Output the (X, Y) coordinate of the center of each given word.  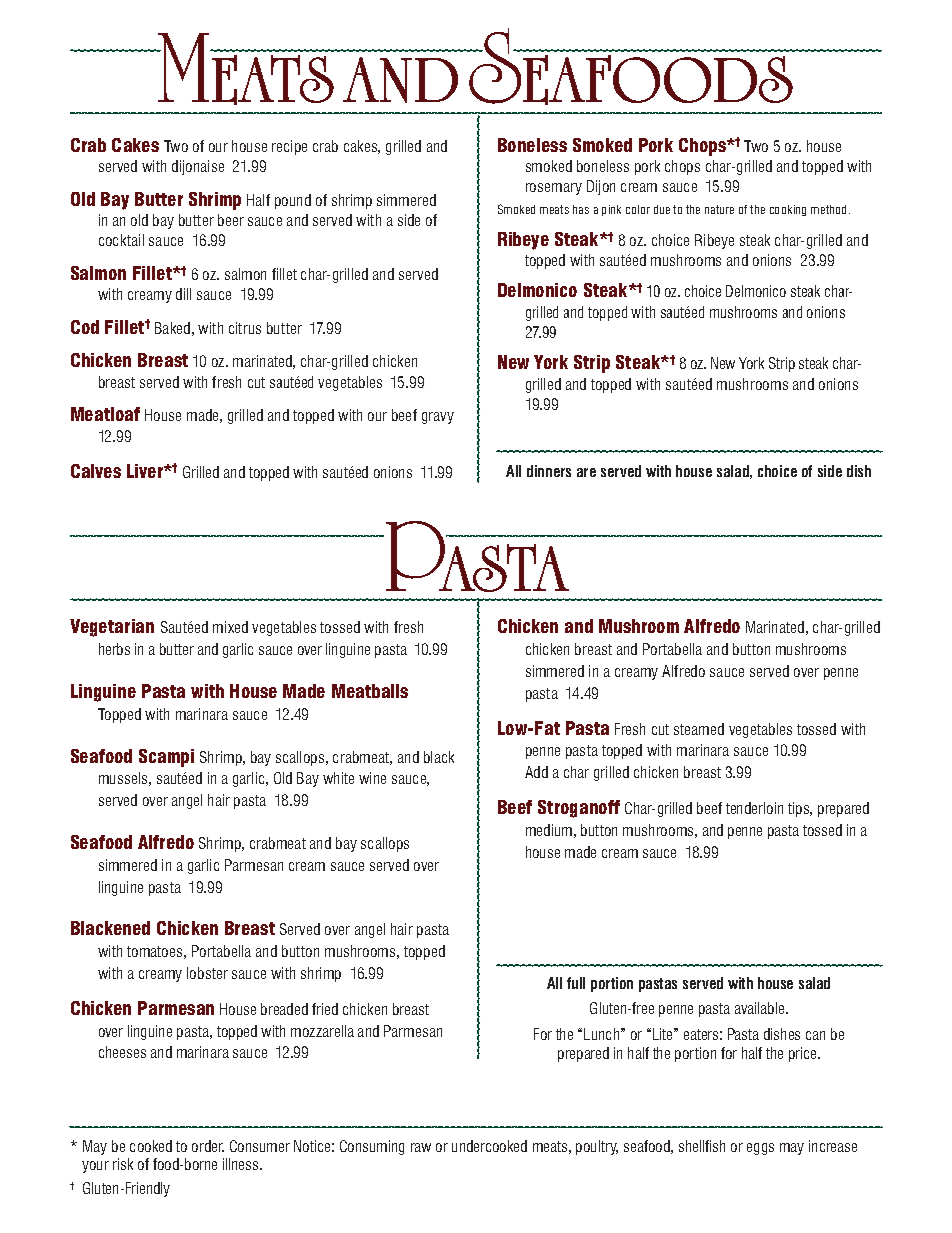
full (576, 983)
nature (719, 209)
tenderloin (754, 808)
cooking (788, 210)
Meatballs (370, 691)
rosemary (554, 189)
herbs (114, 649)
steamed (699, 729)
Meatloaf (105, 414)
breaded (284, 1009)
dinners (549, 471)
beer (231, 220)
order (208, 1146)
